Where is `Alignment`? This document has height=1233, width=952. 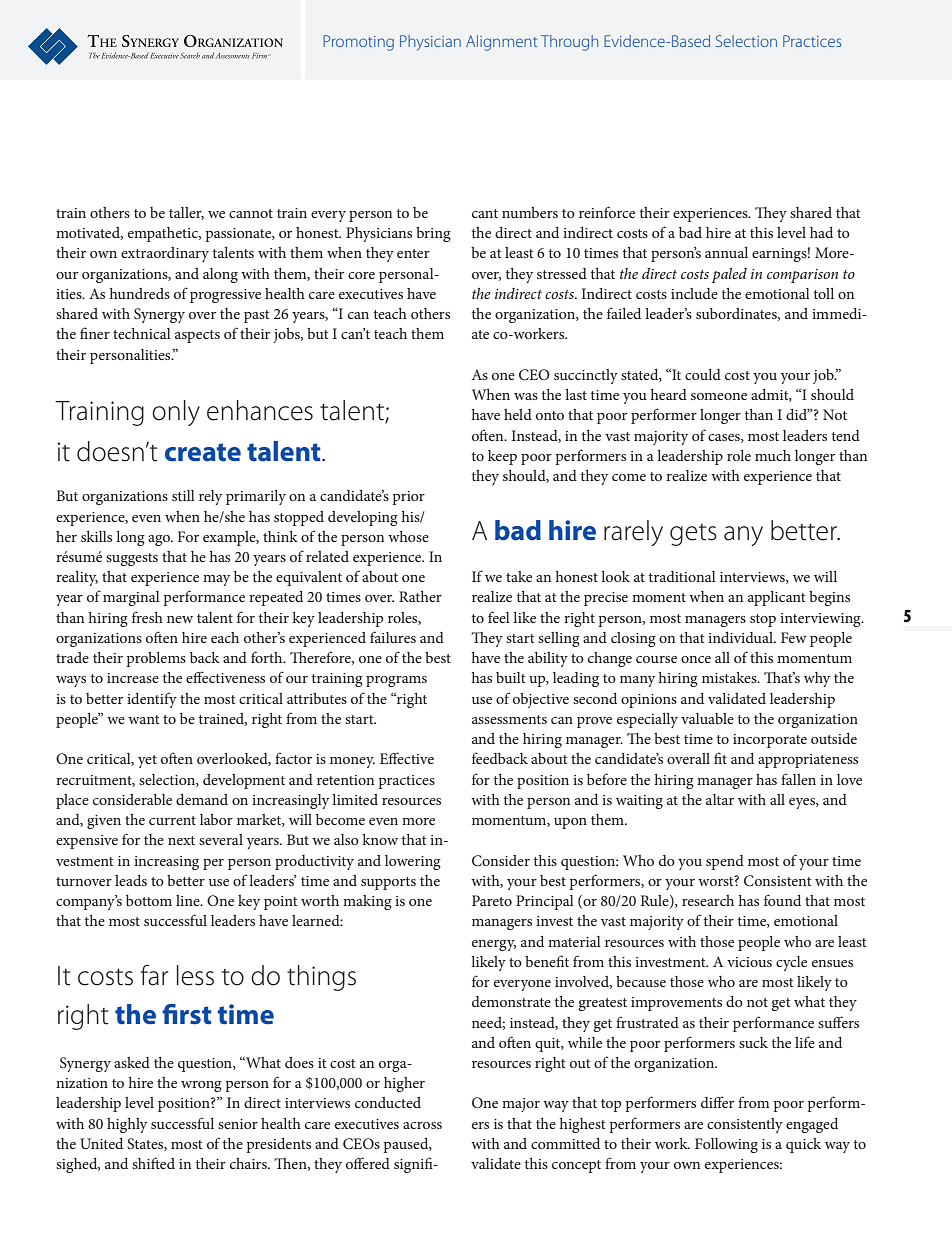 Alignment is located at coordinates (501, 43).
